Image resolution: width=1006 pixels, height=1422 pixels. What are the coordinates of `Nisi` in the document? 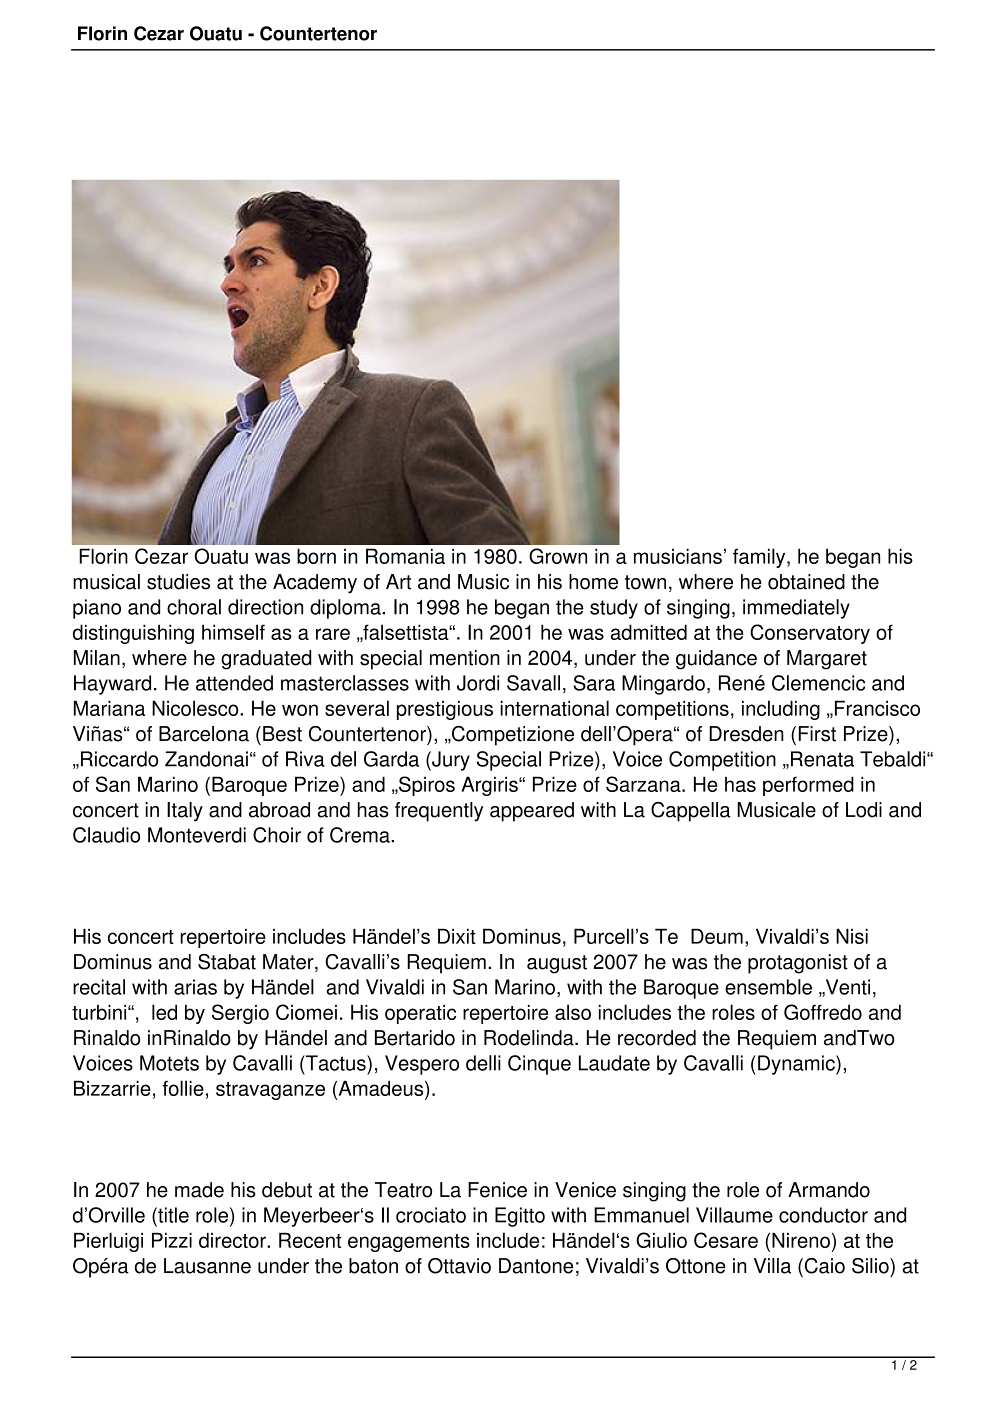 It's located at (852, 936).
